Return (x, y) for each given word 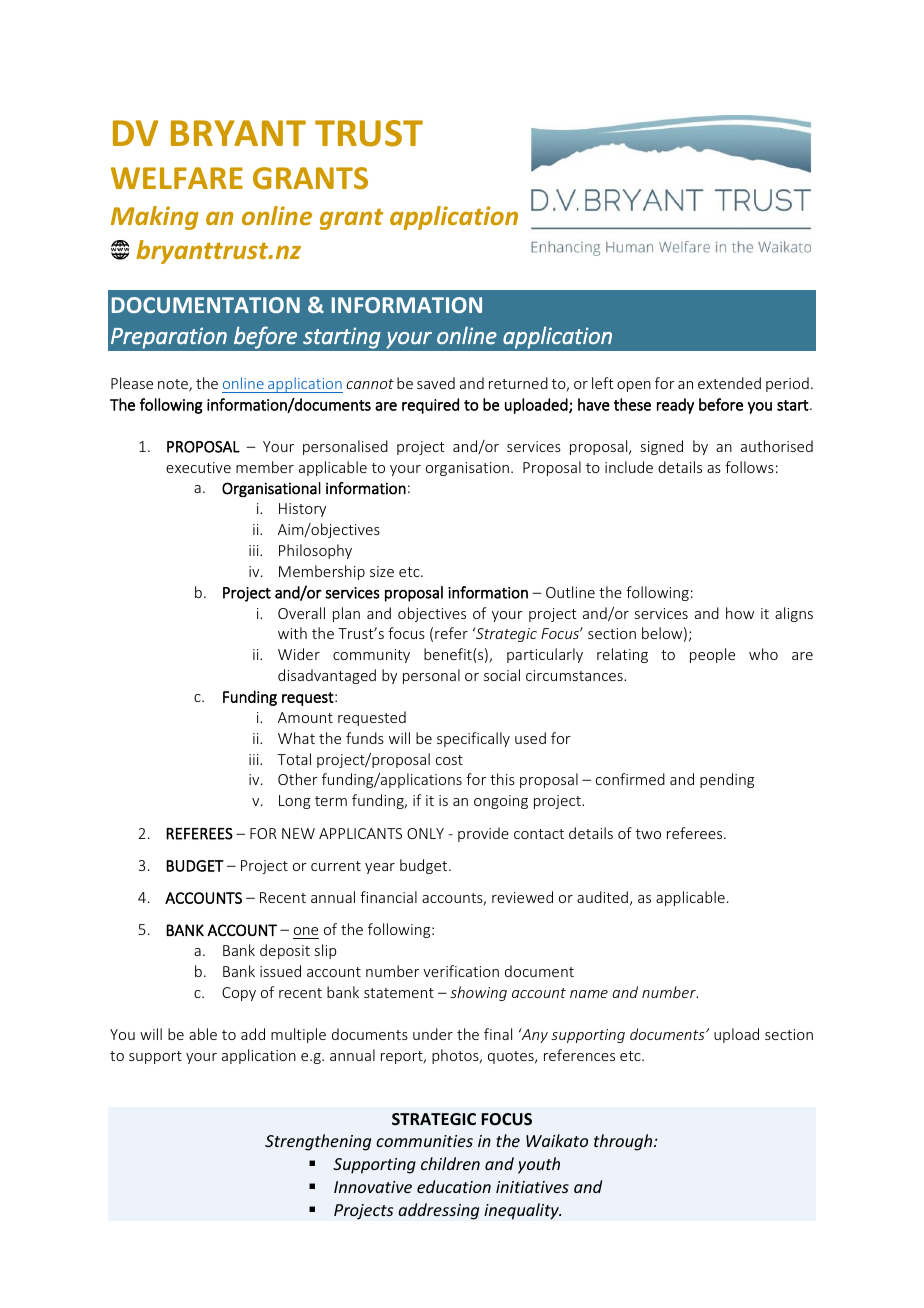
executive (198, 467)
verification (461, 971)
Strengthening (318, 1142)
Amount (305, 717)
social (502, 675)
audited (602, 897)
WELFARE (177, 178)
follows (749, 467)
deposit (285, 951)
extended (729, 383)
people (712, 655)
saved (436, 383)
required (430, 406)
